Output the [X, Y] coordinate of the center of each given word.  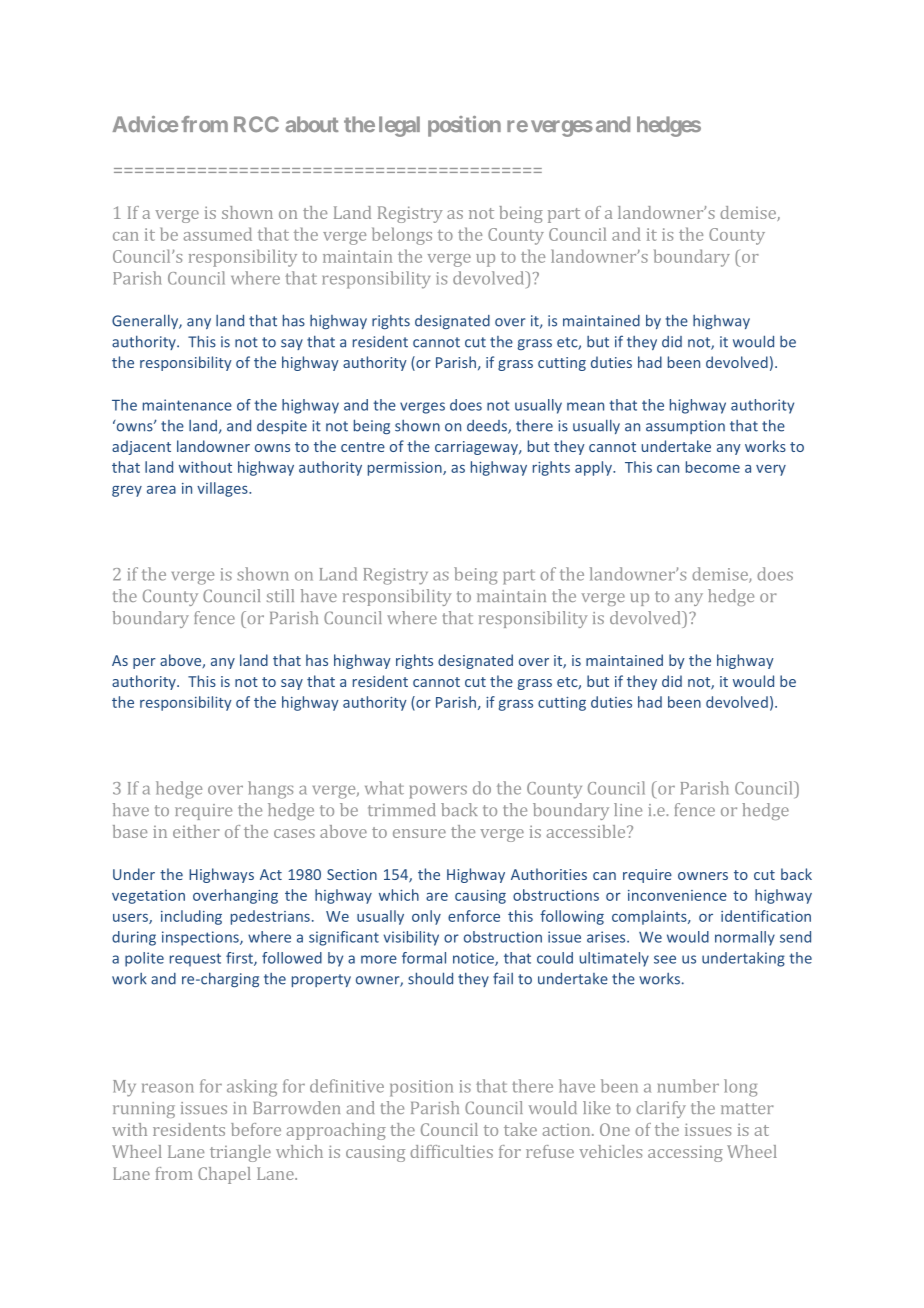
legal [399, 126]
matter [747, 1108]
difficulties [451, 1151]
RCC [256, 124]
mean [585, 406]
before [256, 1129]
